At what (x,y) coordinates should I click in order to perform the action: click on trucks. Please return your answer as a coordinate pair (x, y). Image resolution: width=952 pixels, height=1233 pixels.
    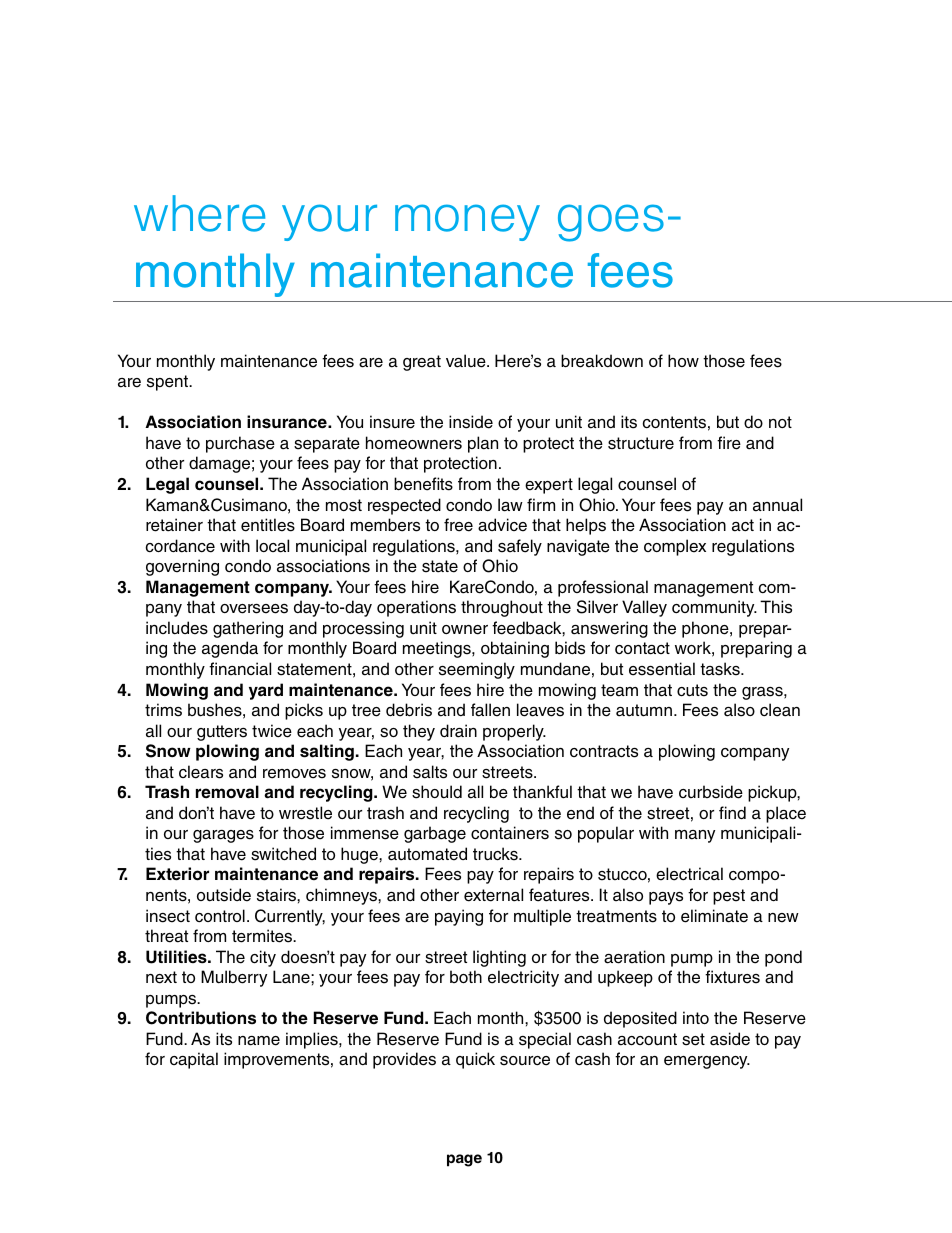
    Looking at the image, I should click on (496, 854).
